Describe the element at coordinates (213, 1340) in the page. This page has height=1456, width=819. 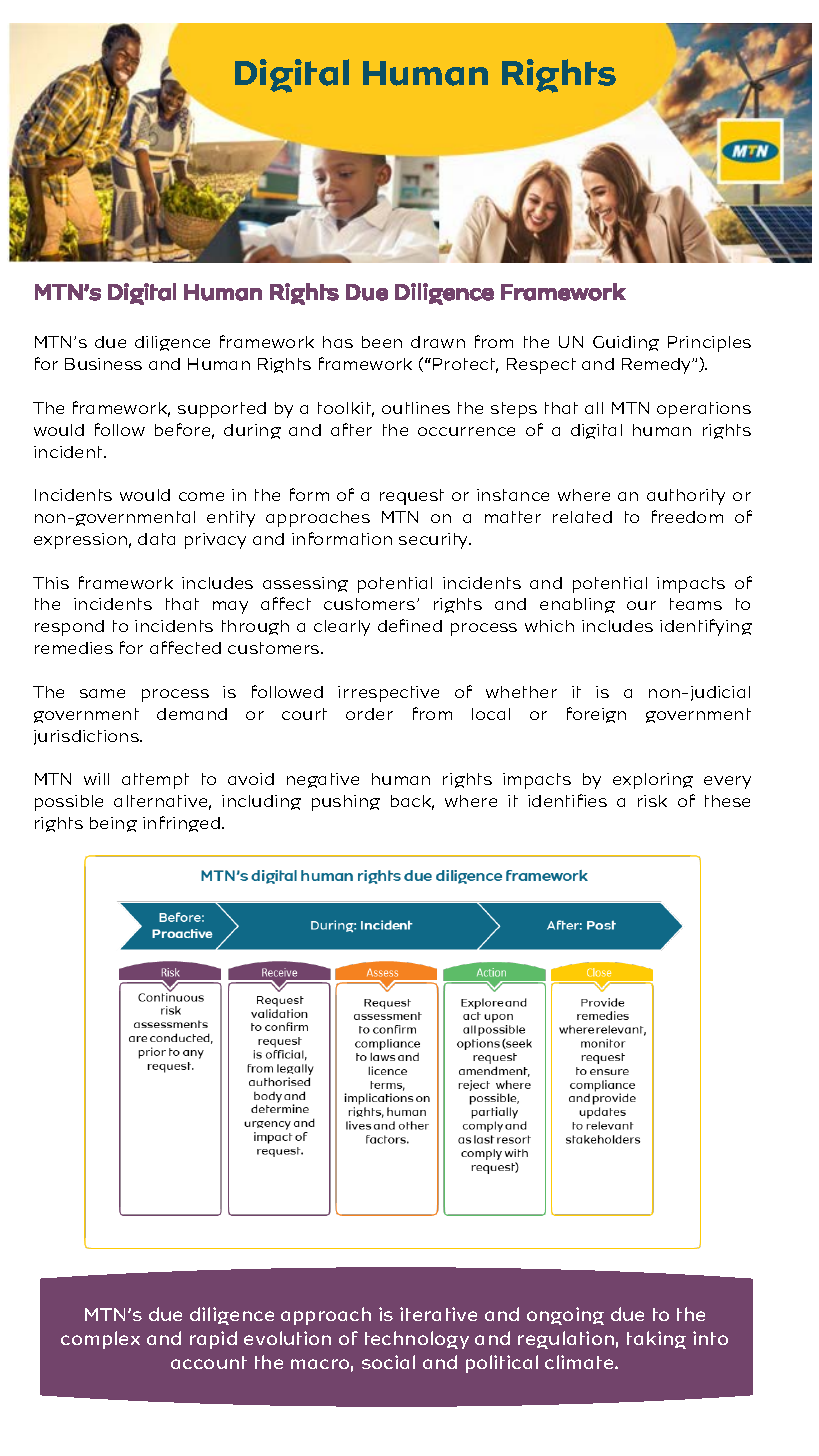
I see `rapid` at that location.
